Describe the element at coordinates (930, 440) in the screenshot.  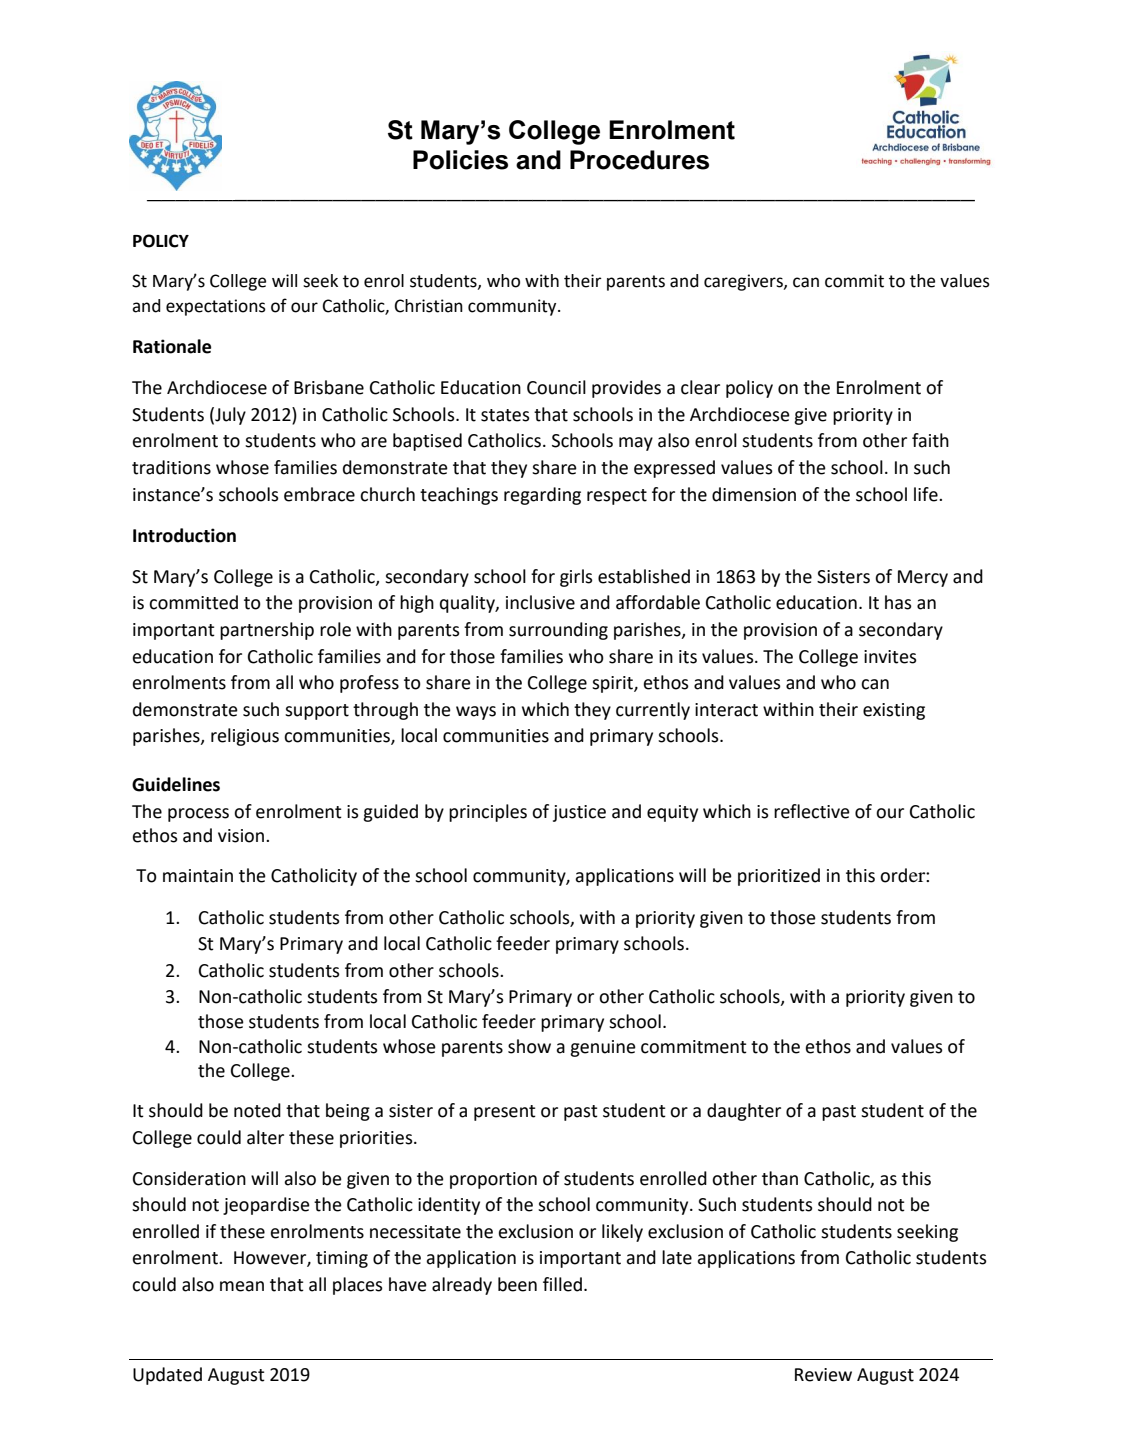
I see `faith` at that location.
